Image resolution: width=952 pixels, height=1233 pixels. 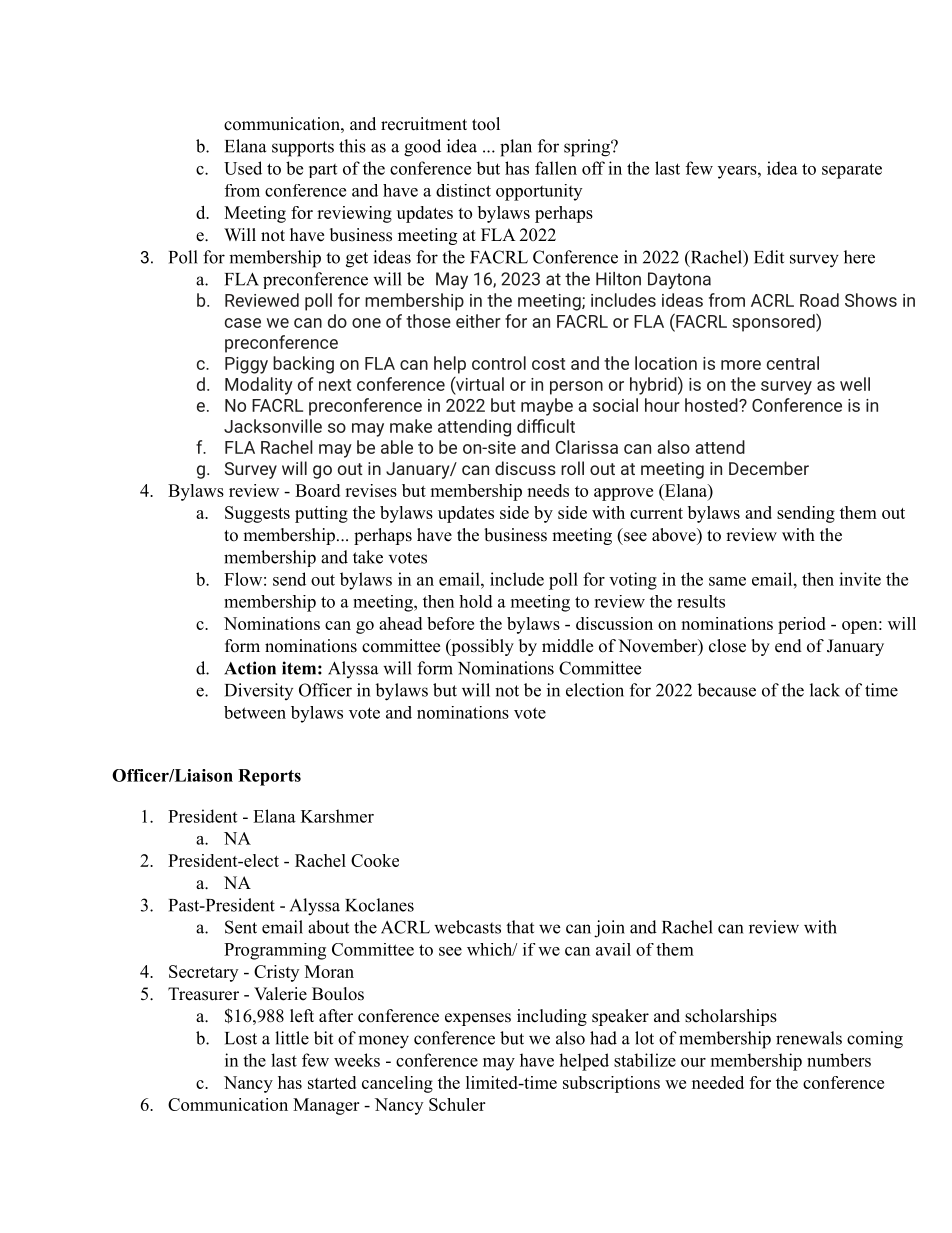 I want to click on supports, so click(x=303, y=149).
